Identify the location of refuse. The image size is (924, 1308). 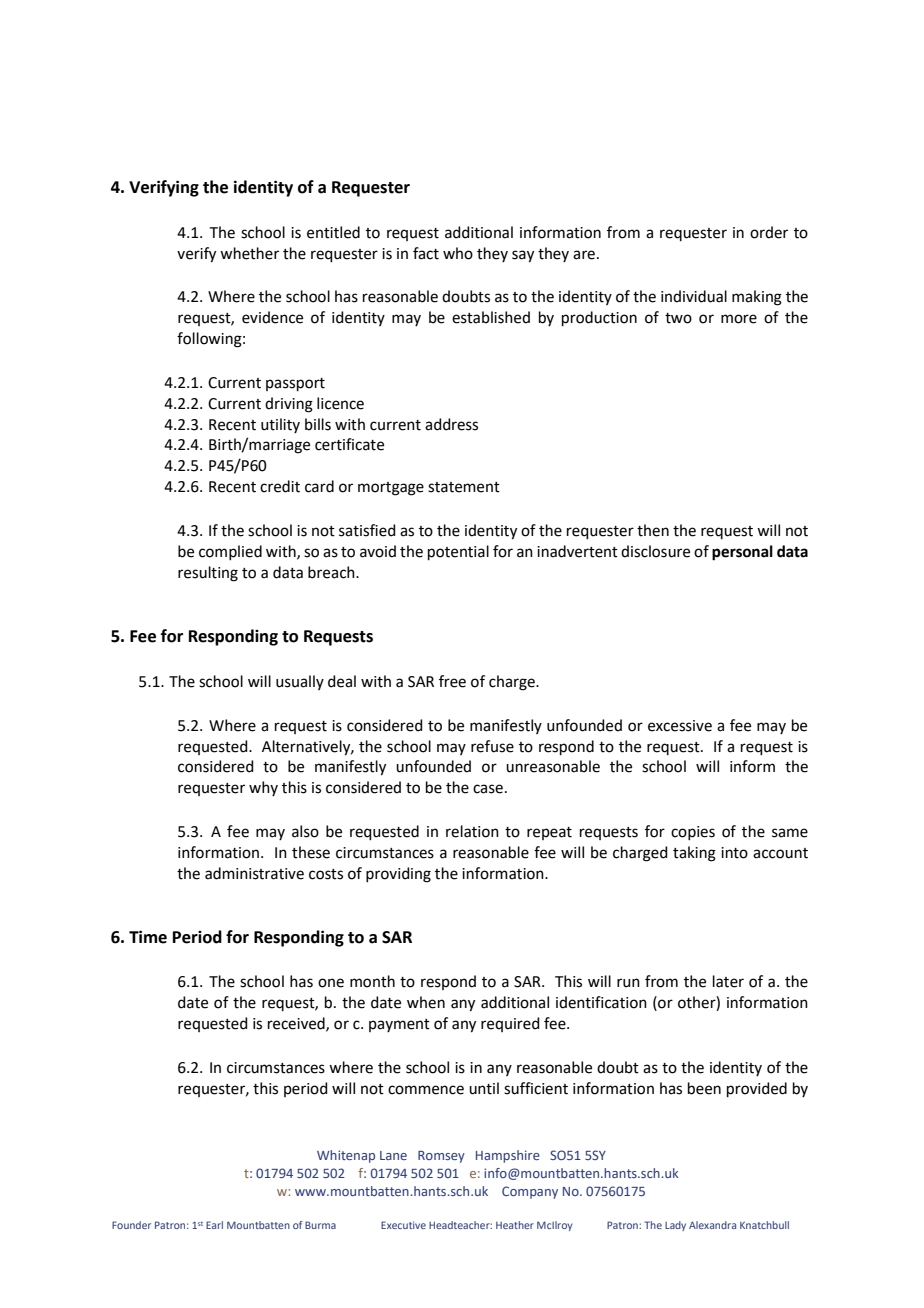
(492, 746).
